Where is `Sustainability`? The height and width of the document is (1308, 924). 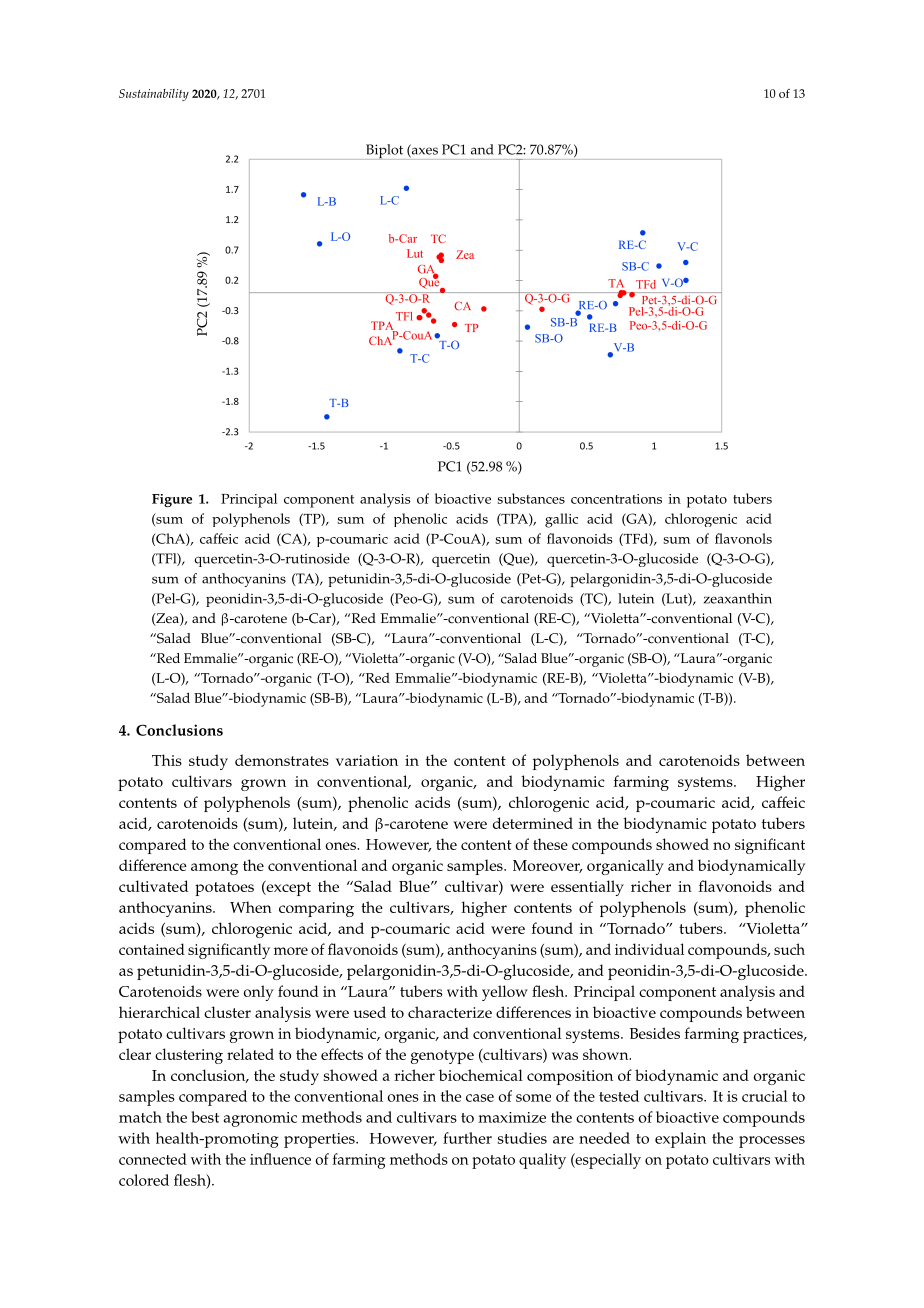 Sustainability is located at coordinates (154, 95).
